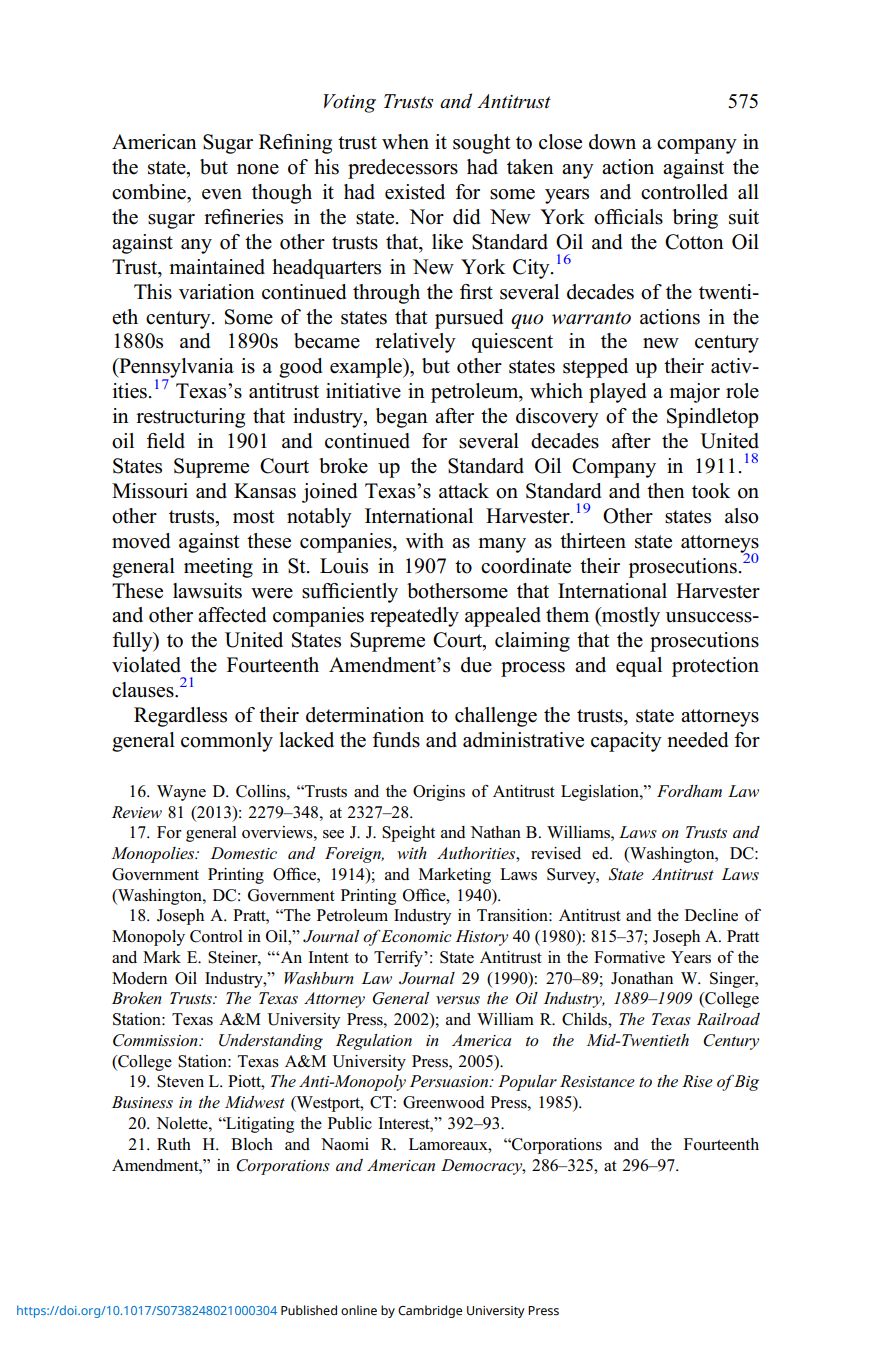 This screenshot has width=896, height=1345. I want to click on when, so click(405, 142).
